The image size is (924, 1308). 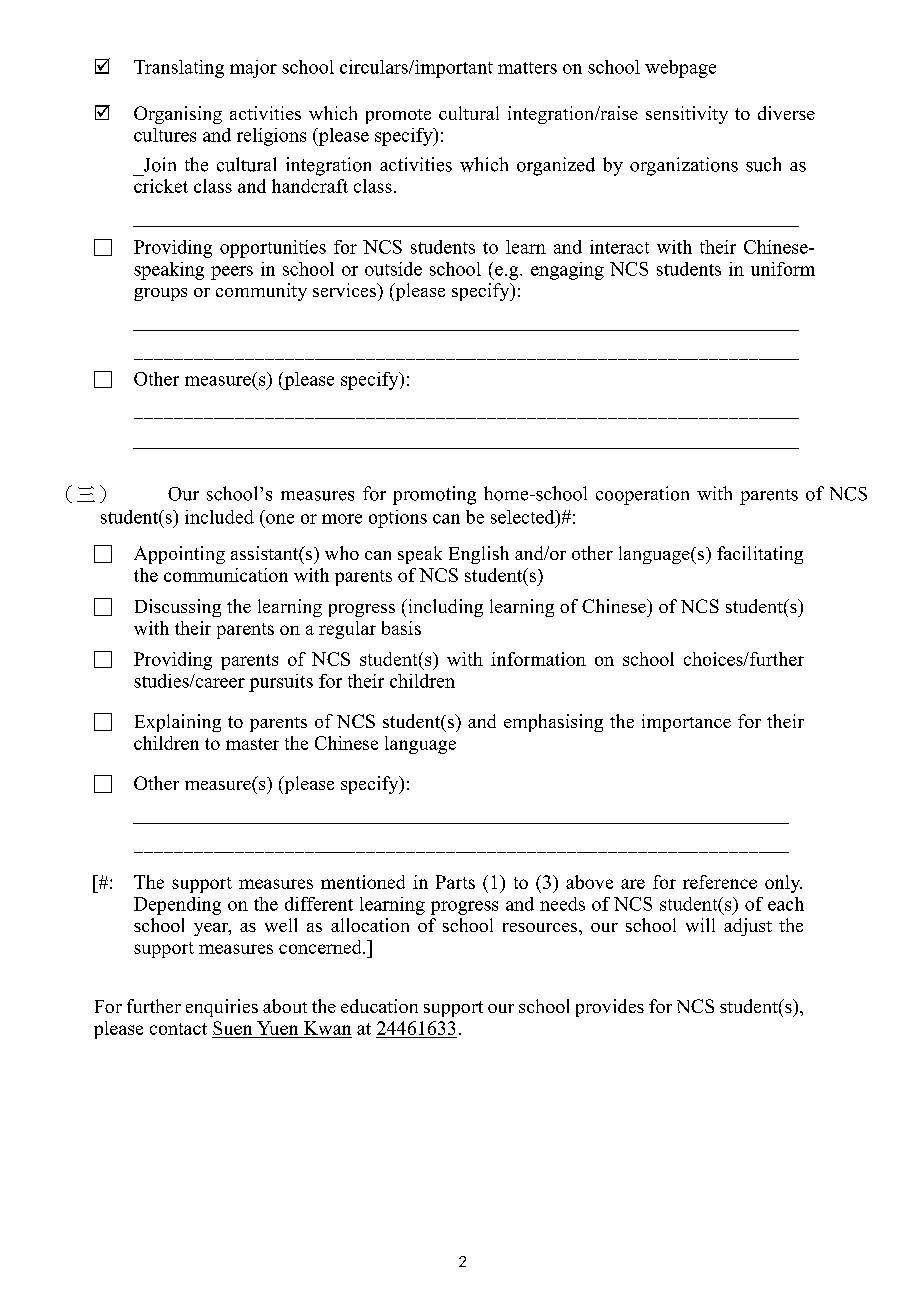 What do you see at coordinates (222, 1008) in the screenshot?
I see `enquiries` at bounding box center [222, 1008].
